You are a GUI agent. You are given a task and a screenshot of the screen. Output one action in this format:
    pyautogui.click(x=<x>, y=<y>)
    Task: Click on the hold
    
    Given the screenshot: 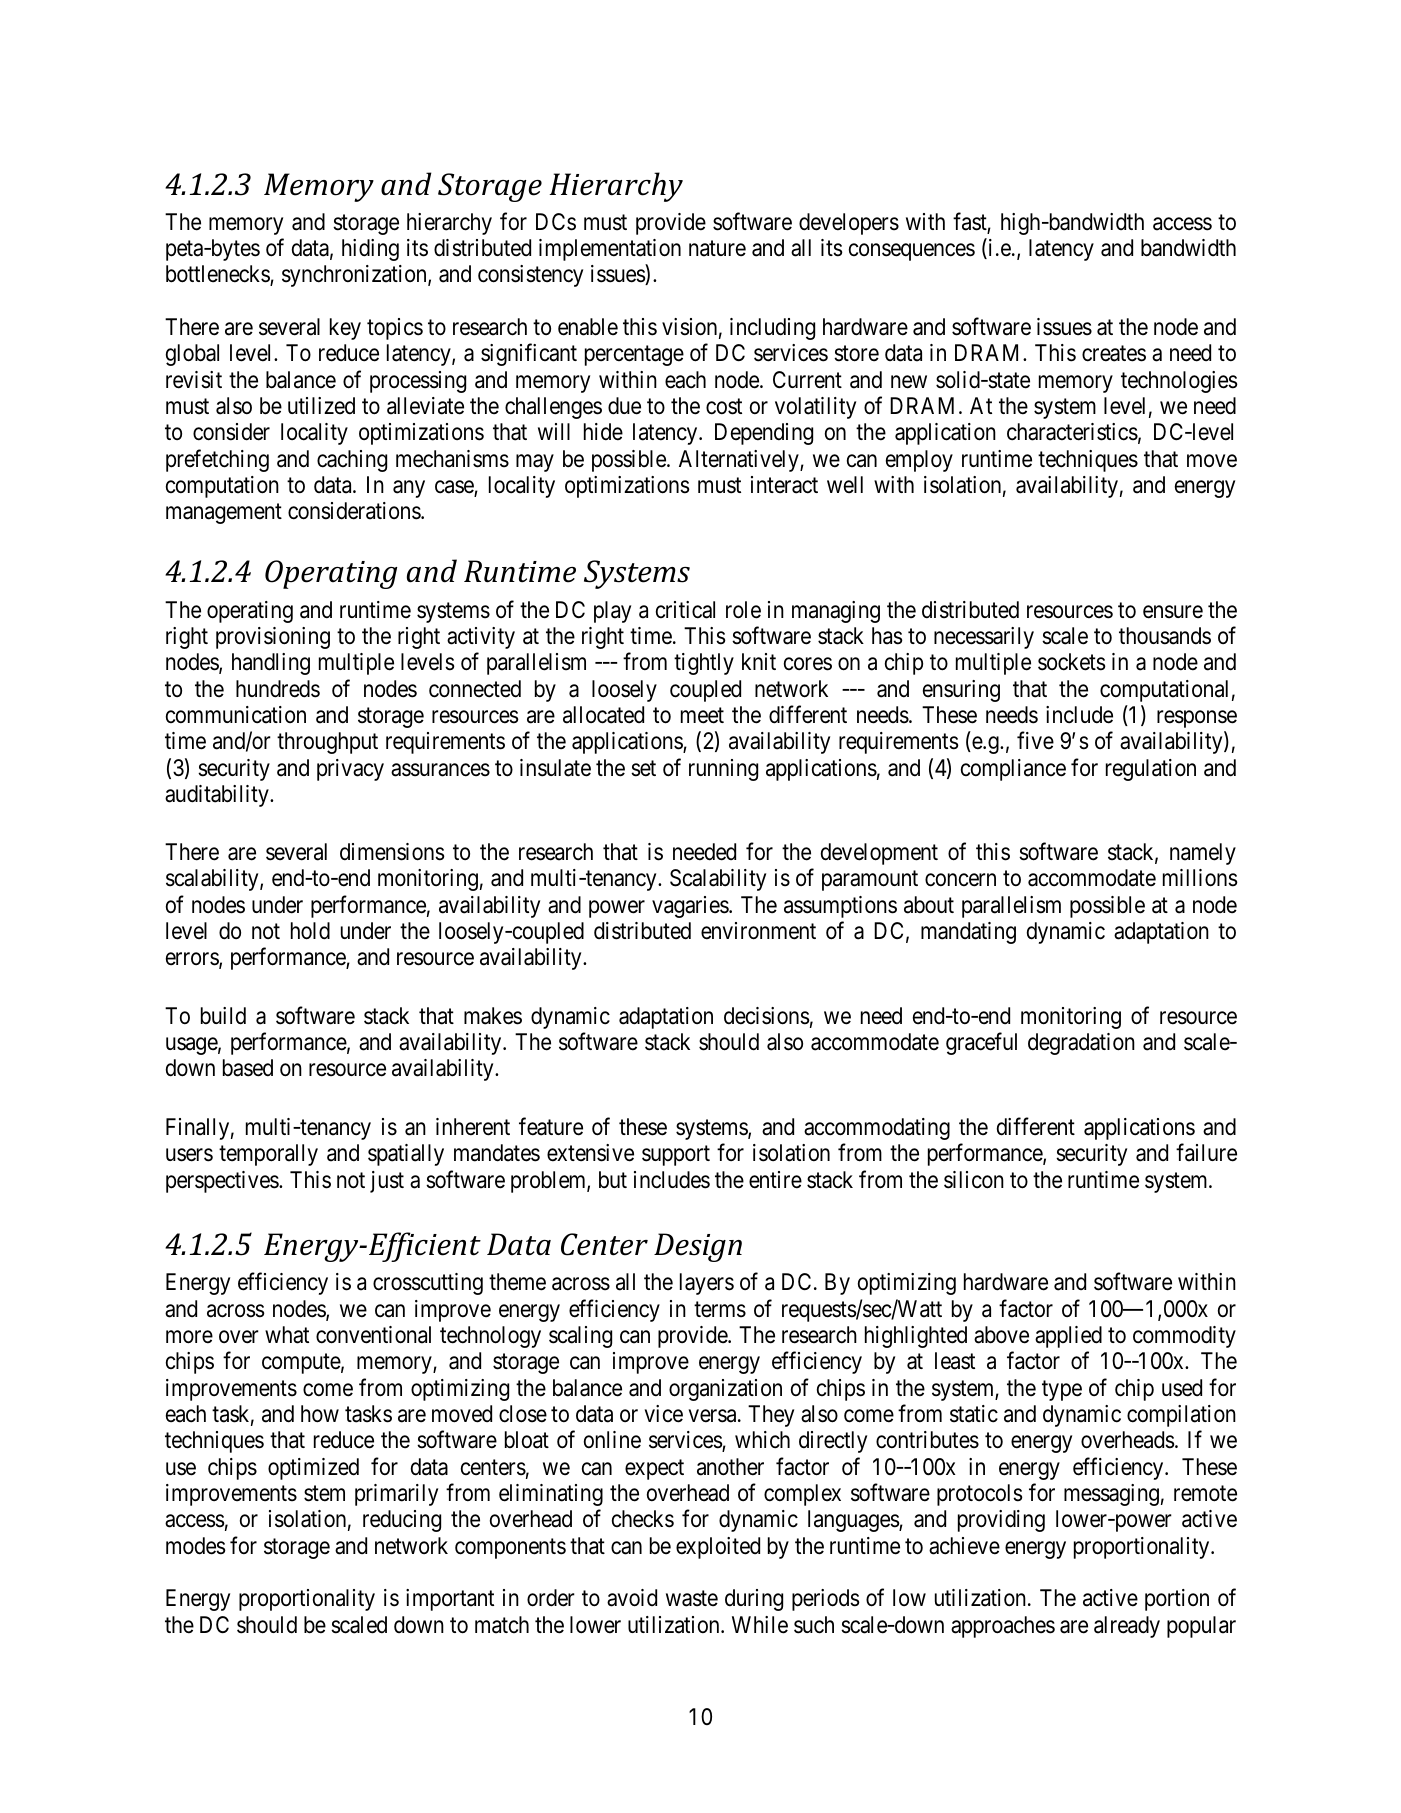 What is the action you would take?
    pyautogui.click(x=310, y=931)
